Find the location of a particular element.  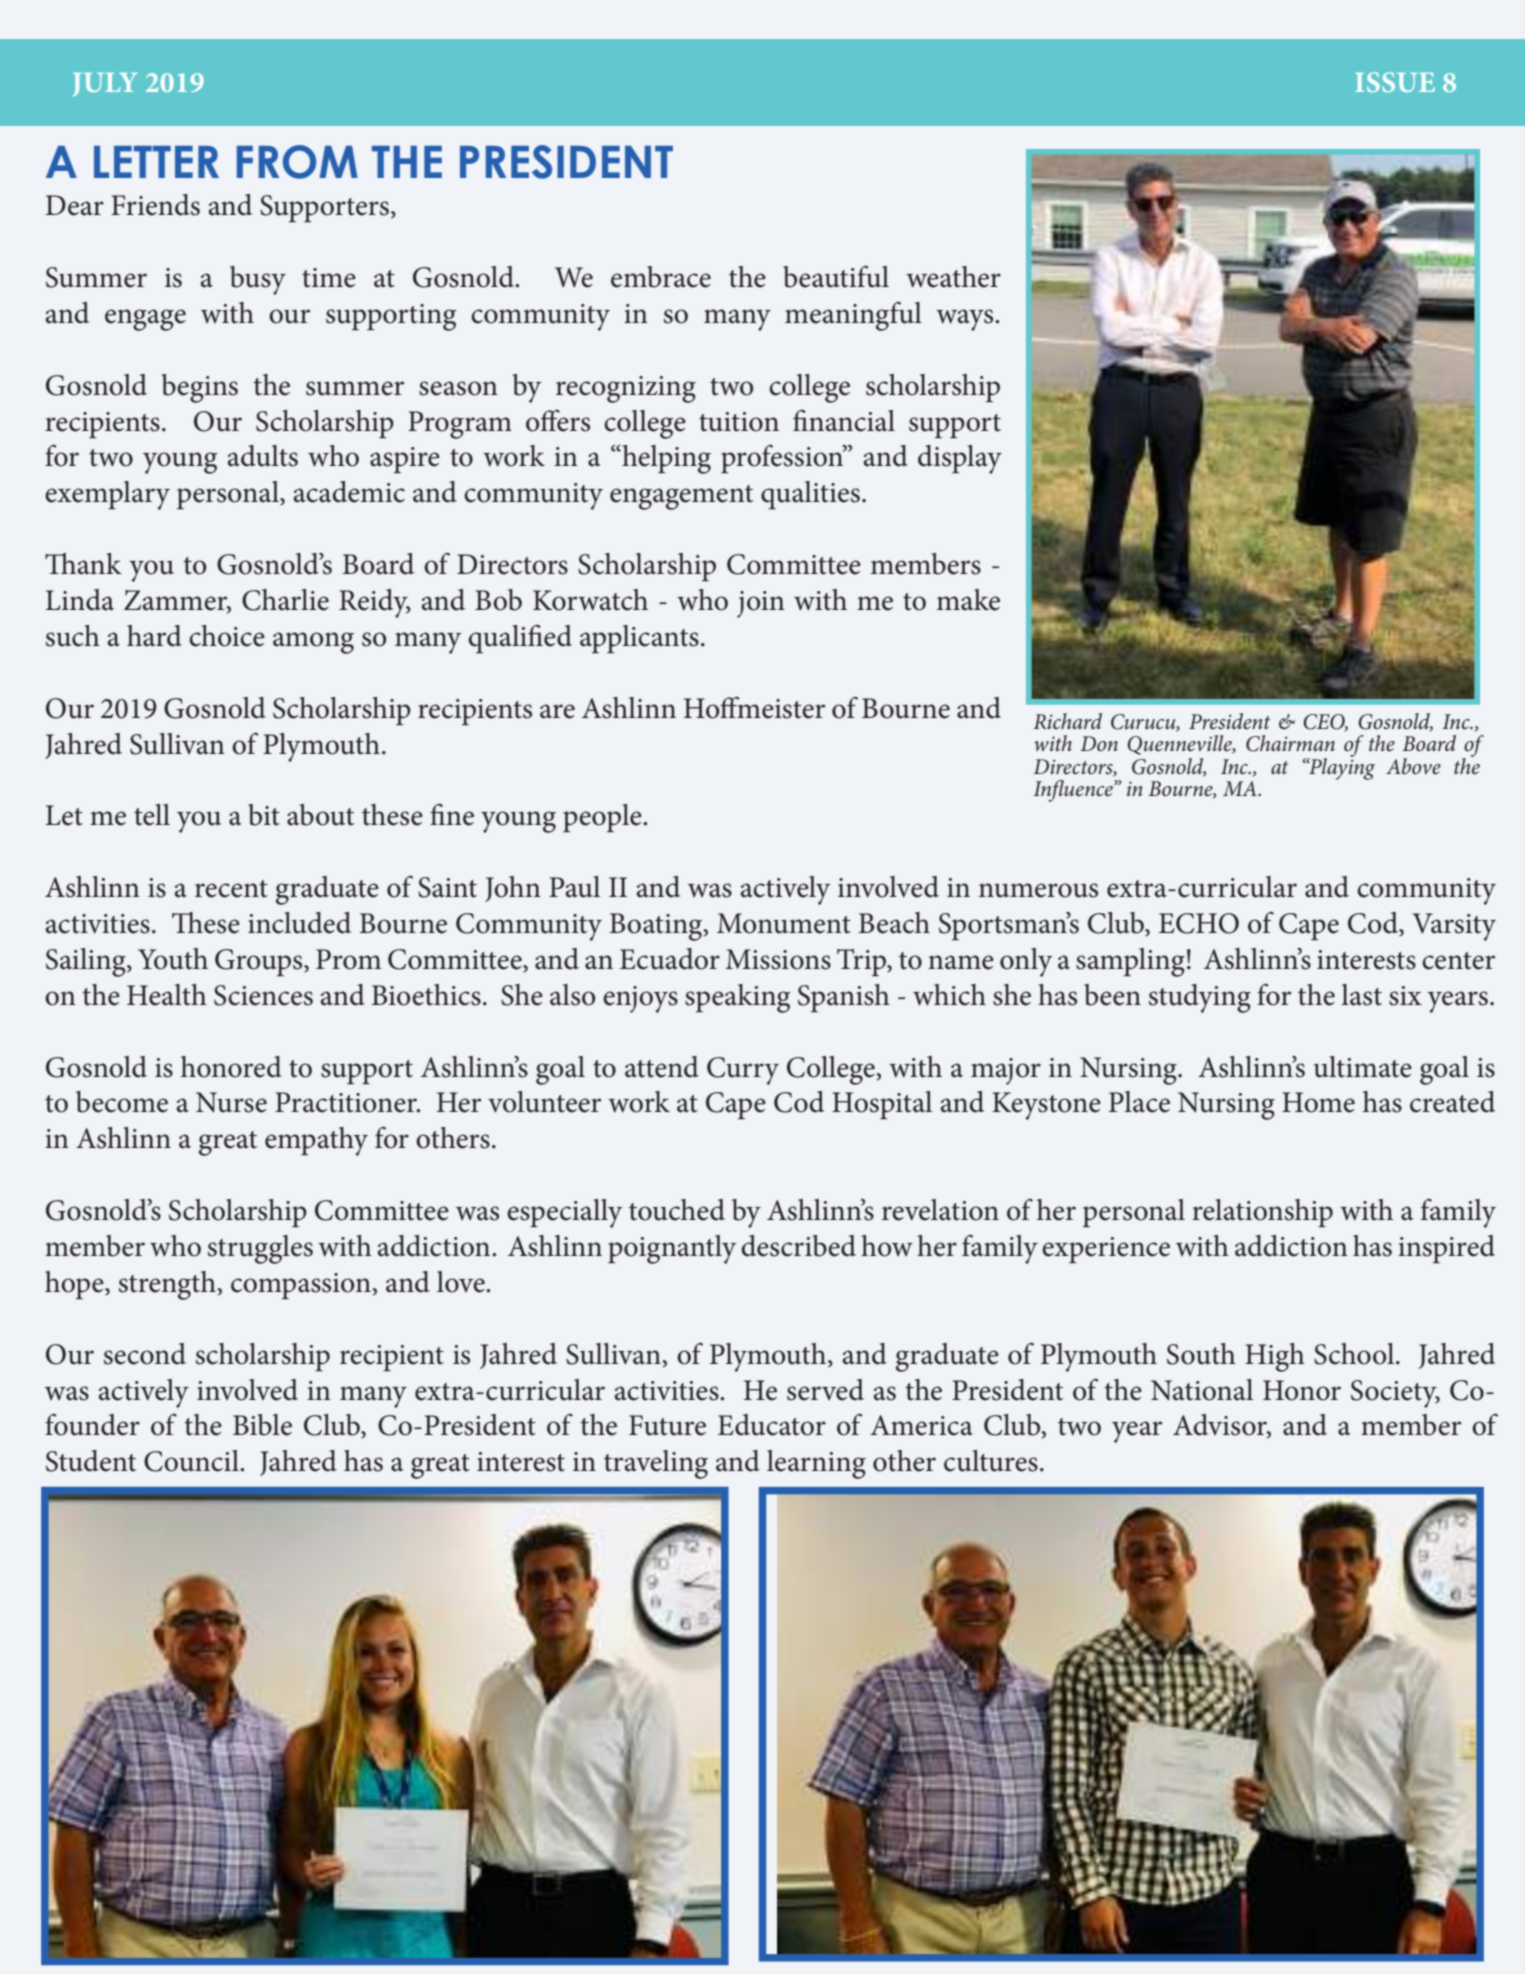

bit is located at coordinates (264, 815).
